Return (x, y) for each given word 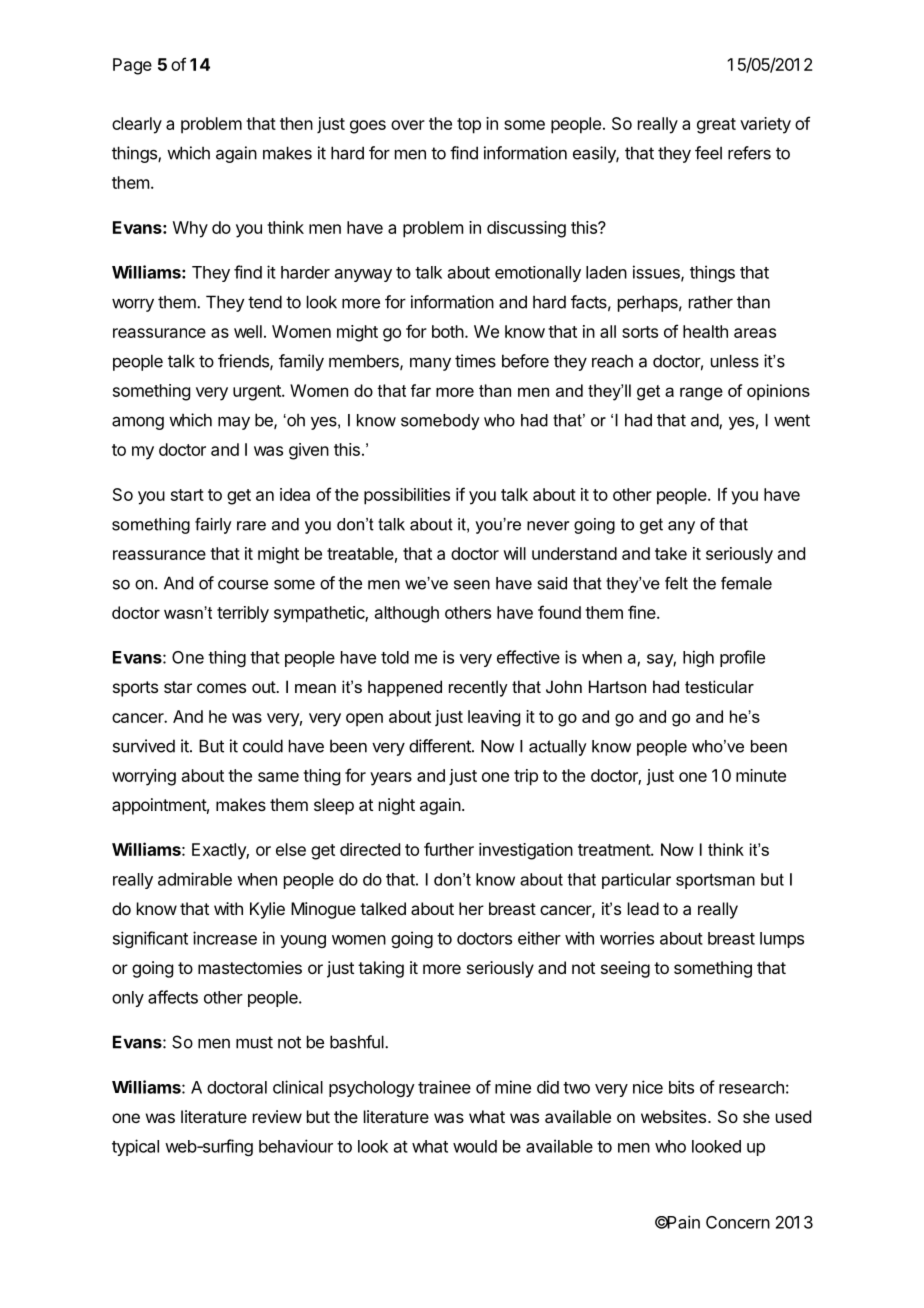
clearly (137, 125)
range (701, 394)
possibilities (407, 496)
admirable (195, 879)
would (475, 1146)
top (469, 126)
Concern (738, 1222)
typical (135, 1147)
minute (761, 775)
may (234, 423)
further (449, 849)
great (716, 126)
